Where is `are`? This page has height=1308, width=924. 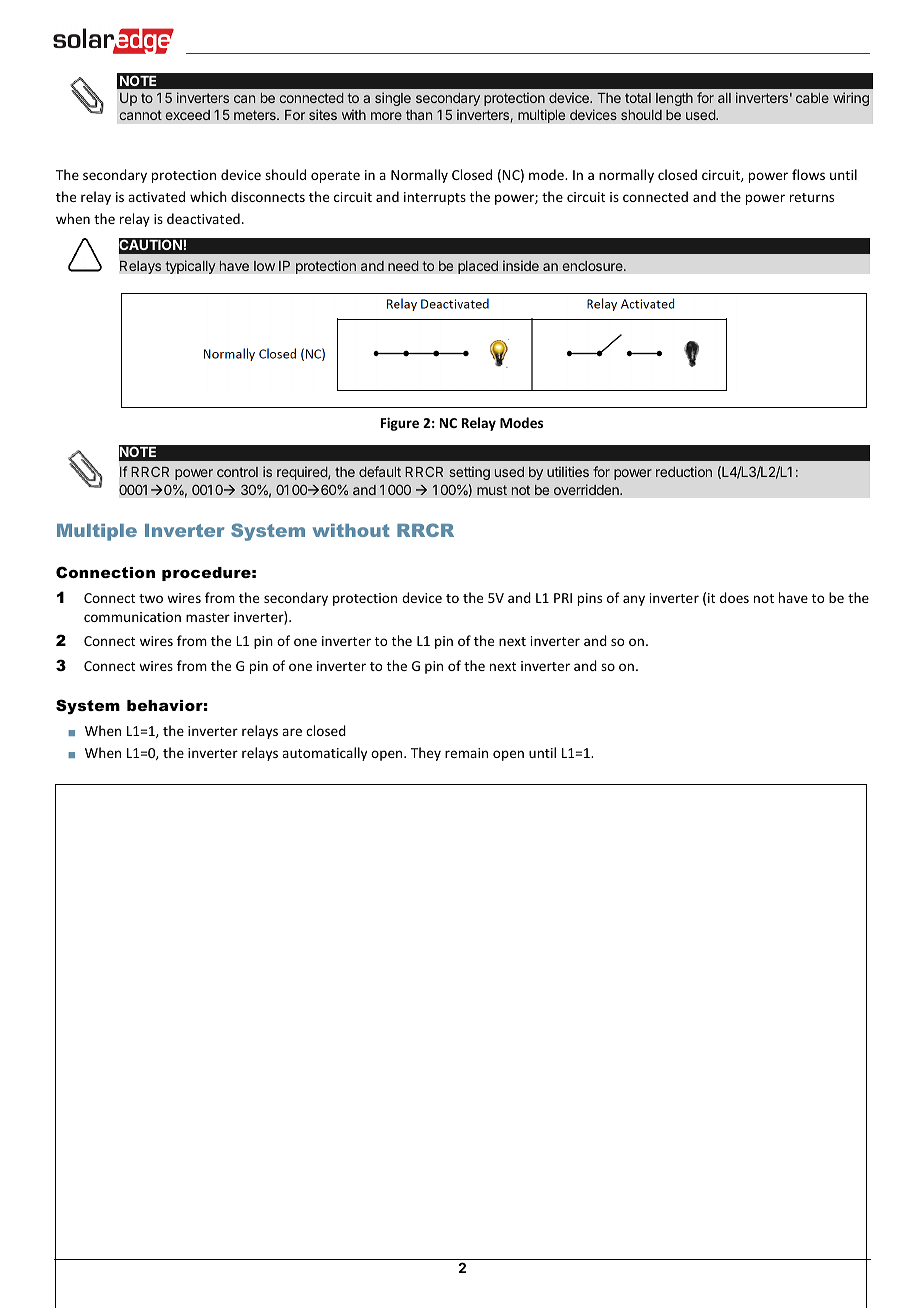
are is located at coordinates (292, 732).
